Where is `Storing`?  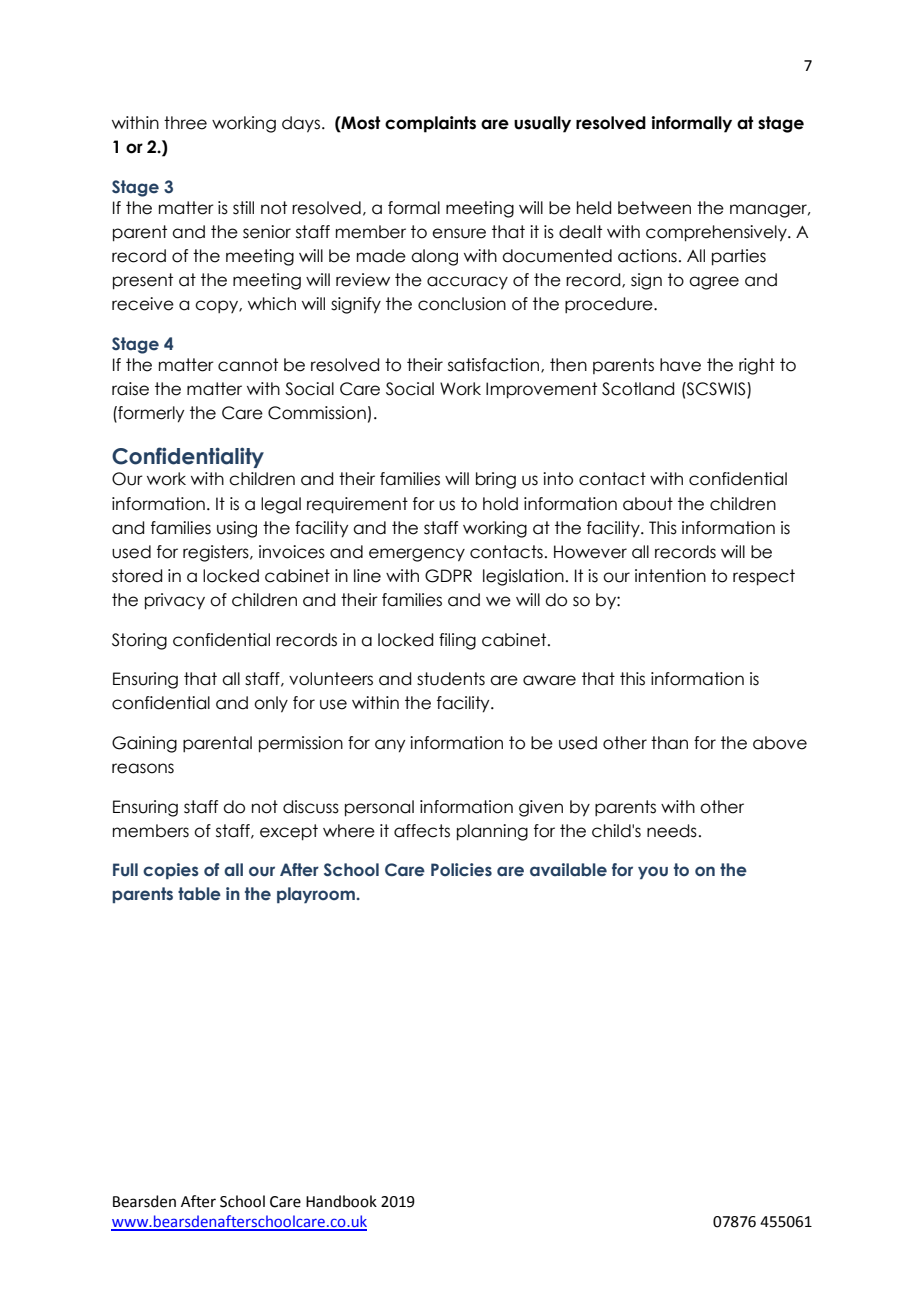 Storing is located at coordinates (139, 641).
